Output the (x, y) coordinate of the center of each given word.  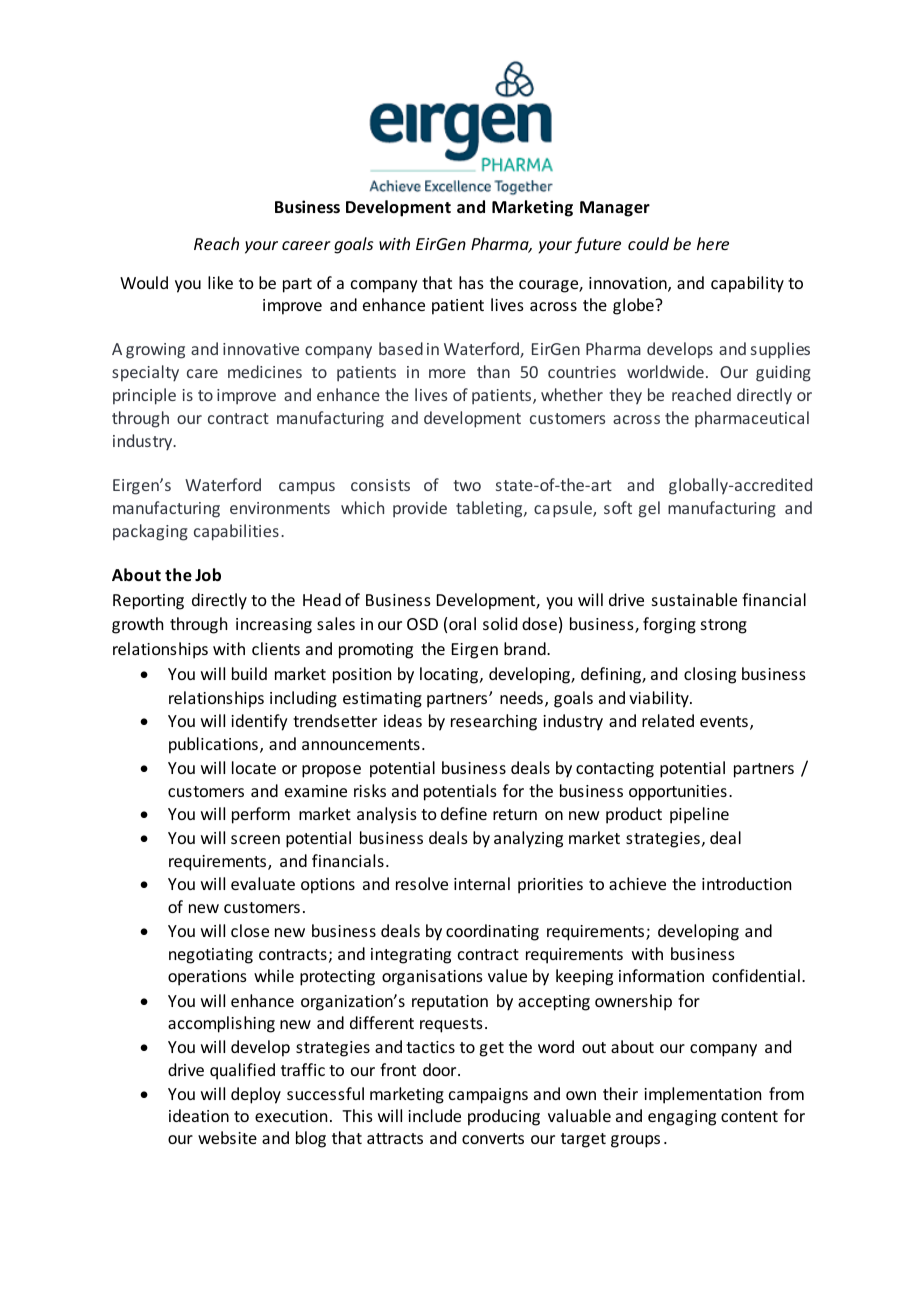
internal (482, 883)
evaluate (263, 883)
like (220, 282)
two (467, 485)
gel (649, 509)
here (713, 243)
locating (450, 675)
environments (280, 508)
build (249, 673)
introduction (746, 883)
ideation (199, 1115)
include (434, 1115)
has (471, 282)
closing (710, 675)
